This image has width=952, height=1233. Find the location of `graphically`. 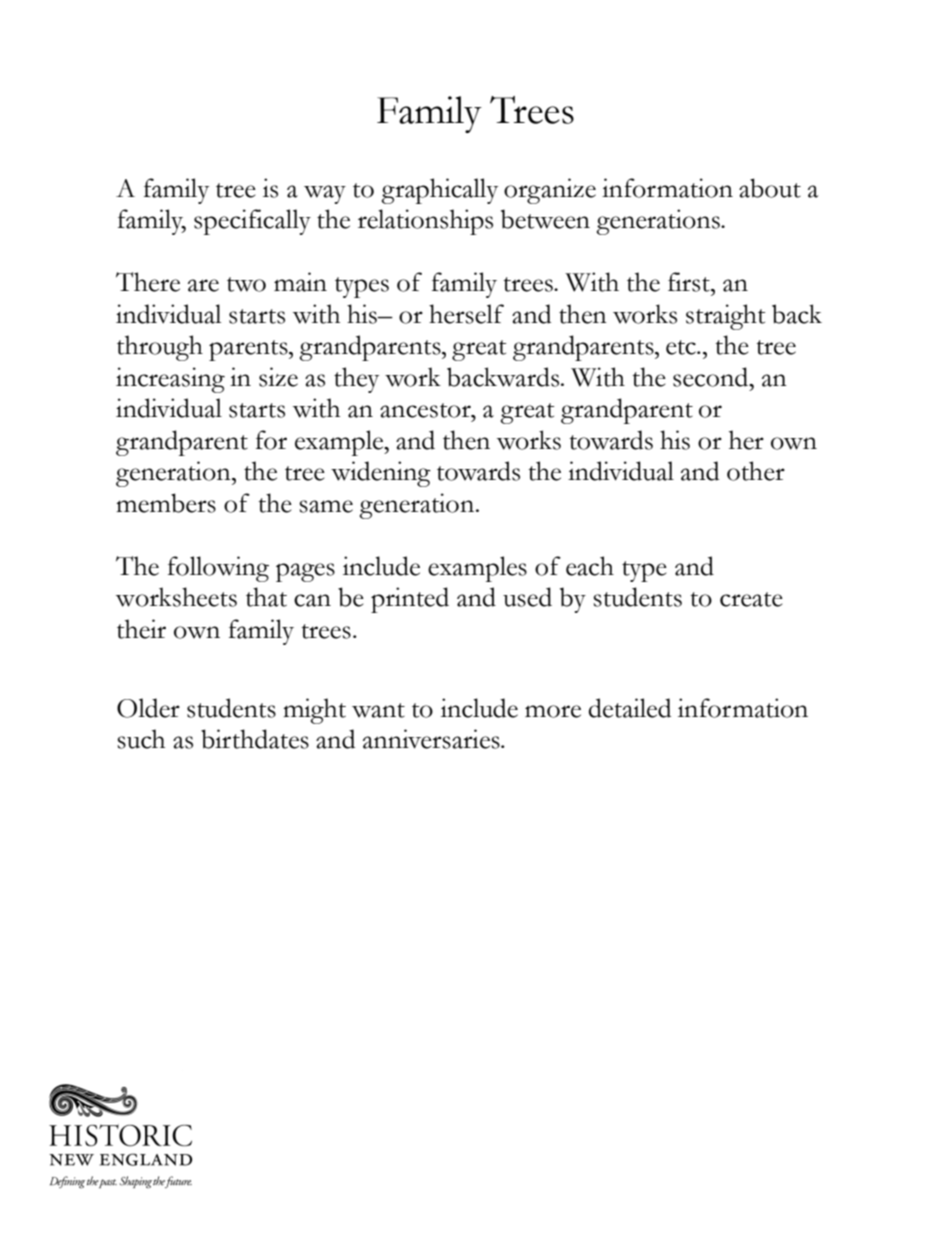

graphically is located at coordinates (440, 191).
